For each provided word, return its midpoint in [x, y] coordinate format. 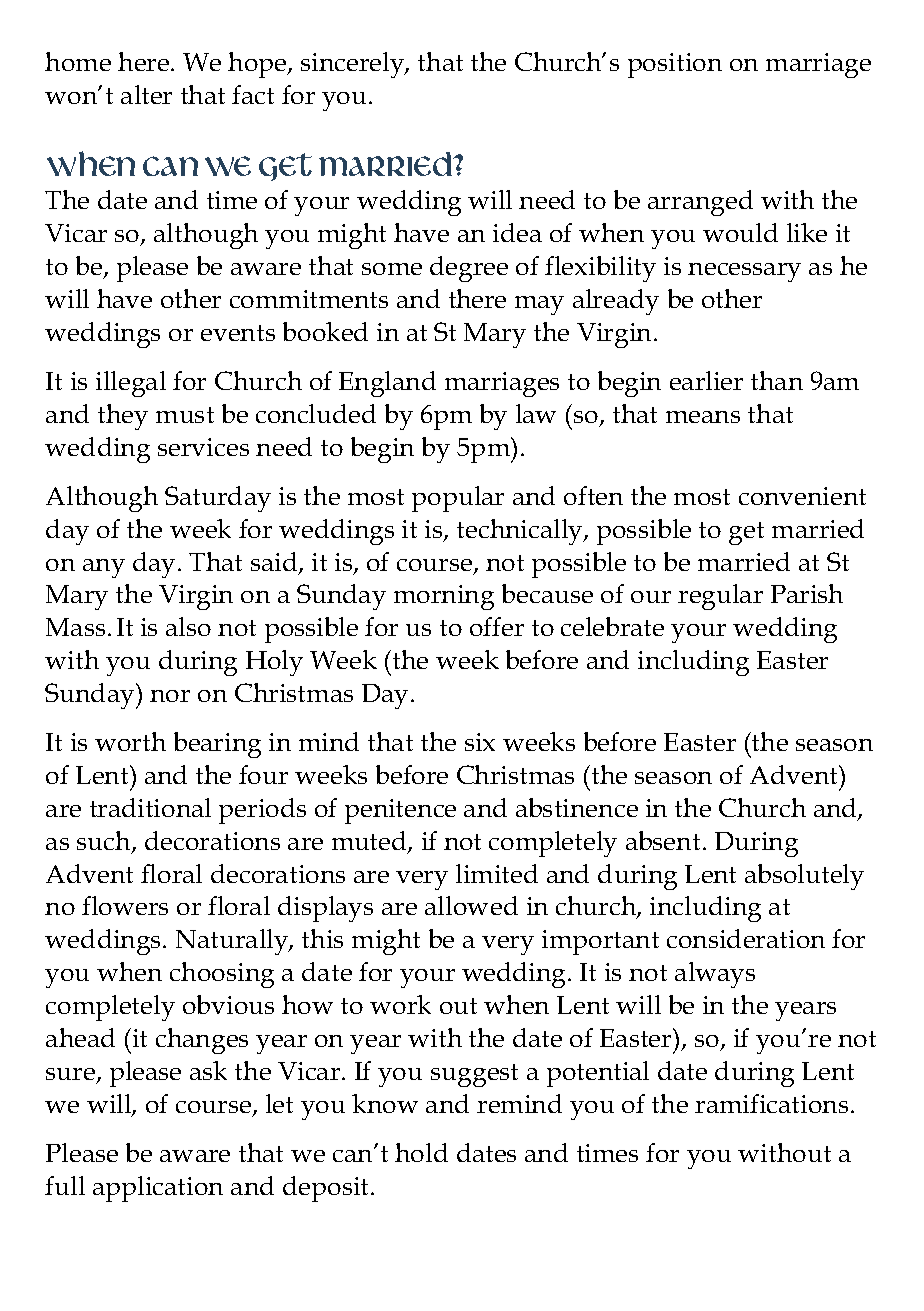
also [188, 626]
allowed [471, 905]
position [675, 65]
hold [421, 1152]
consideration [746, 938]
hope [258, 65]
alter [146, 94]
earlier [706, 380]
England [387, 384]
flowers [125, 905]
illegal [131, 384]
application [158, 1189]
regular [720, 597]
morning [444, 597]
